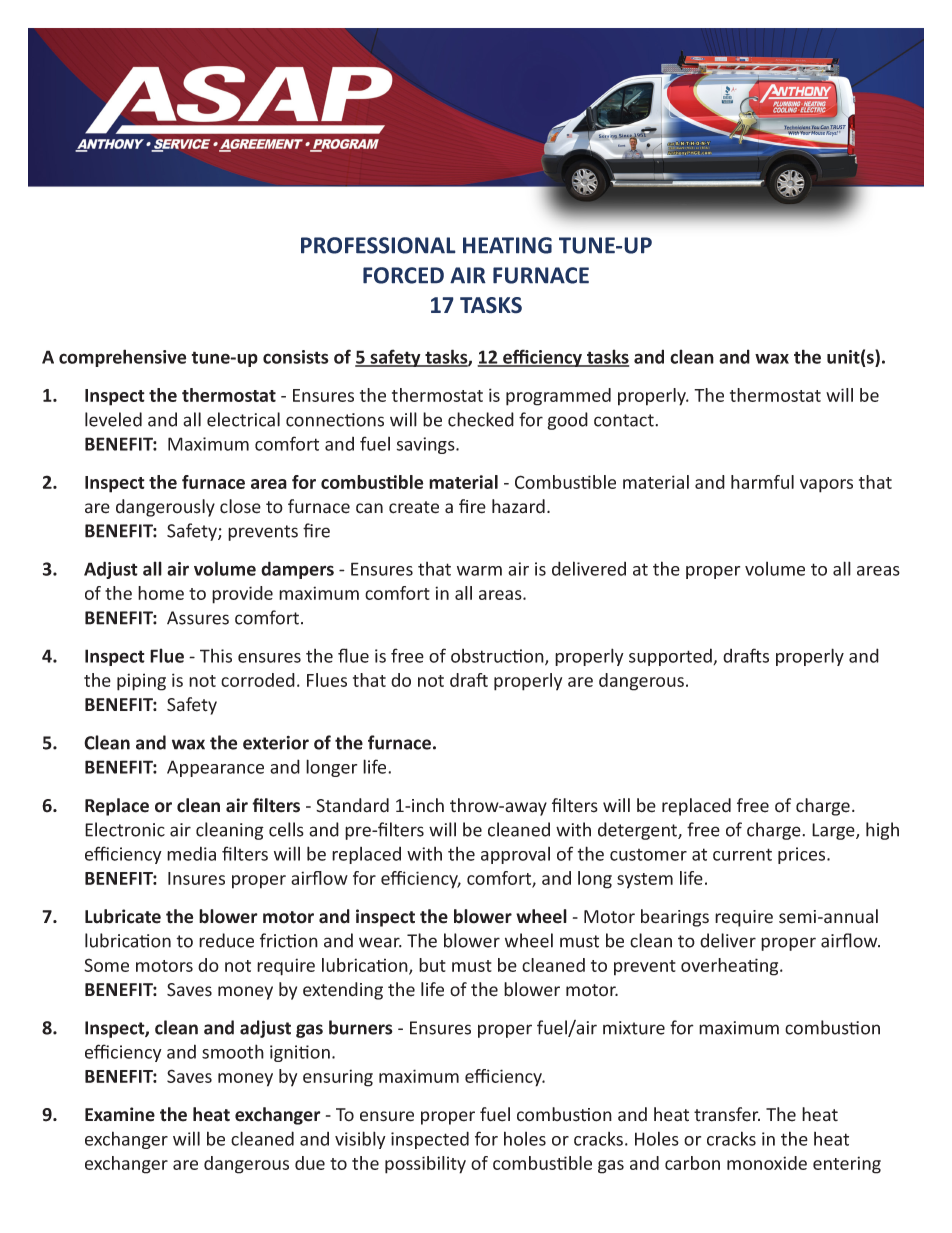 The height and width of the screenshot is (1233, 952). Describe the element at coordinates (625, 420) in the screenshot. I see `contact` at that location.
